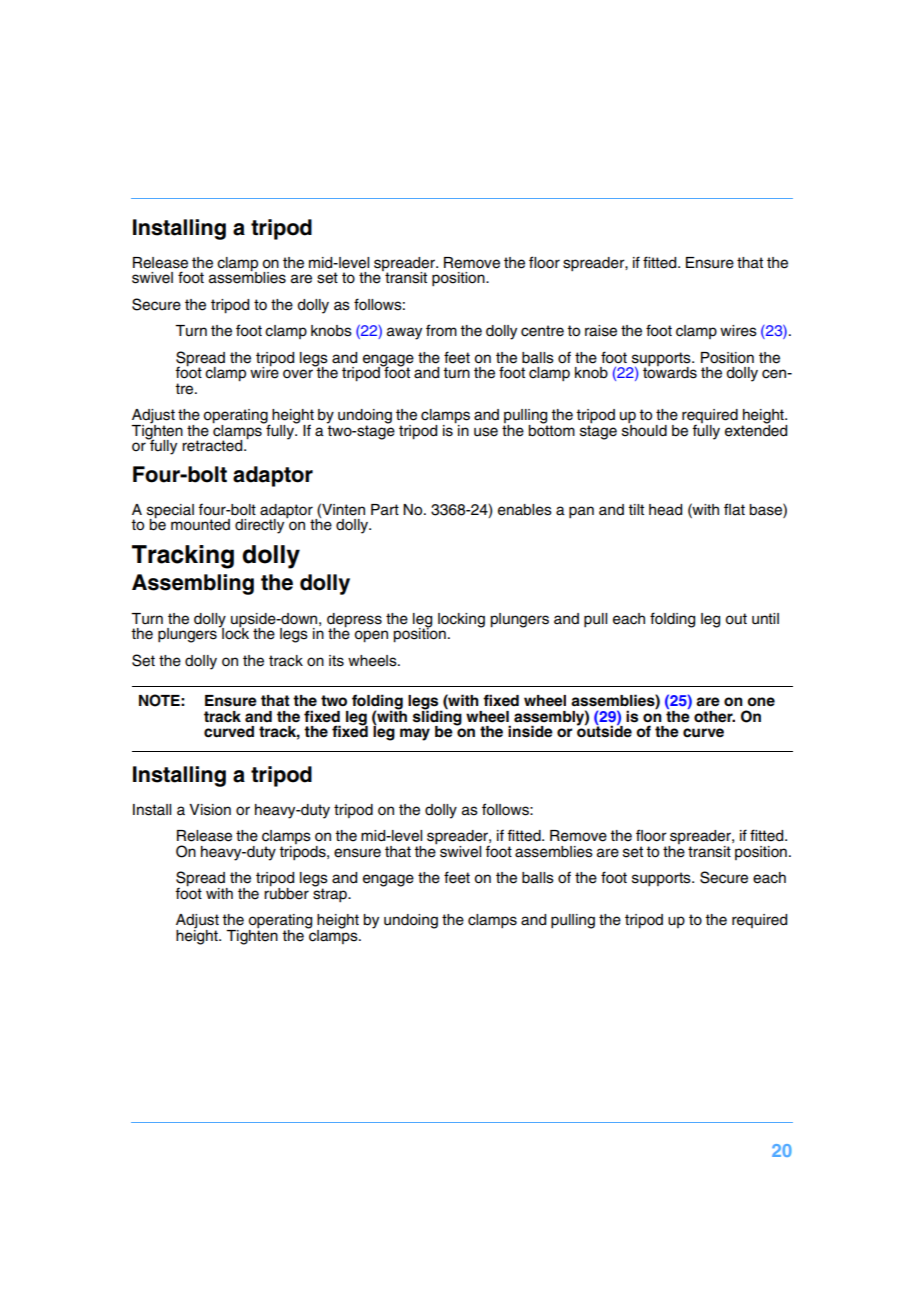 The width and height of the page is (924, 1308). I want to click on strap, so click(331, 894).
